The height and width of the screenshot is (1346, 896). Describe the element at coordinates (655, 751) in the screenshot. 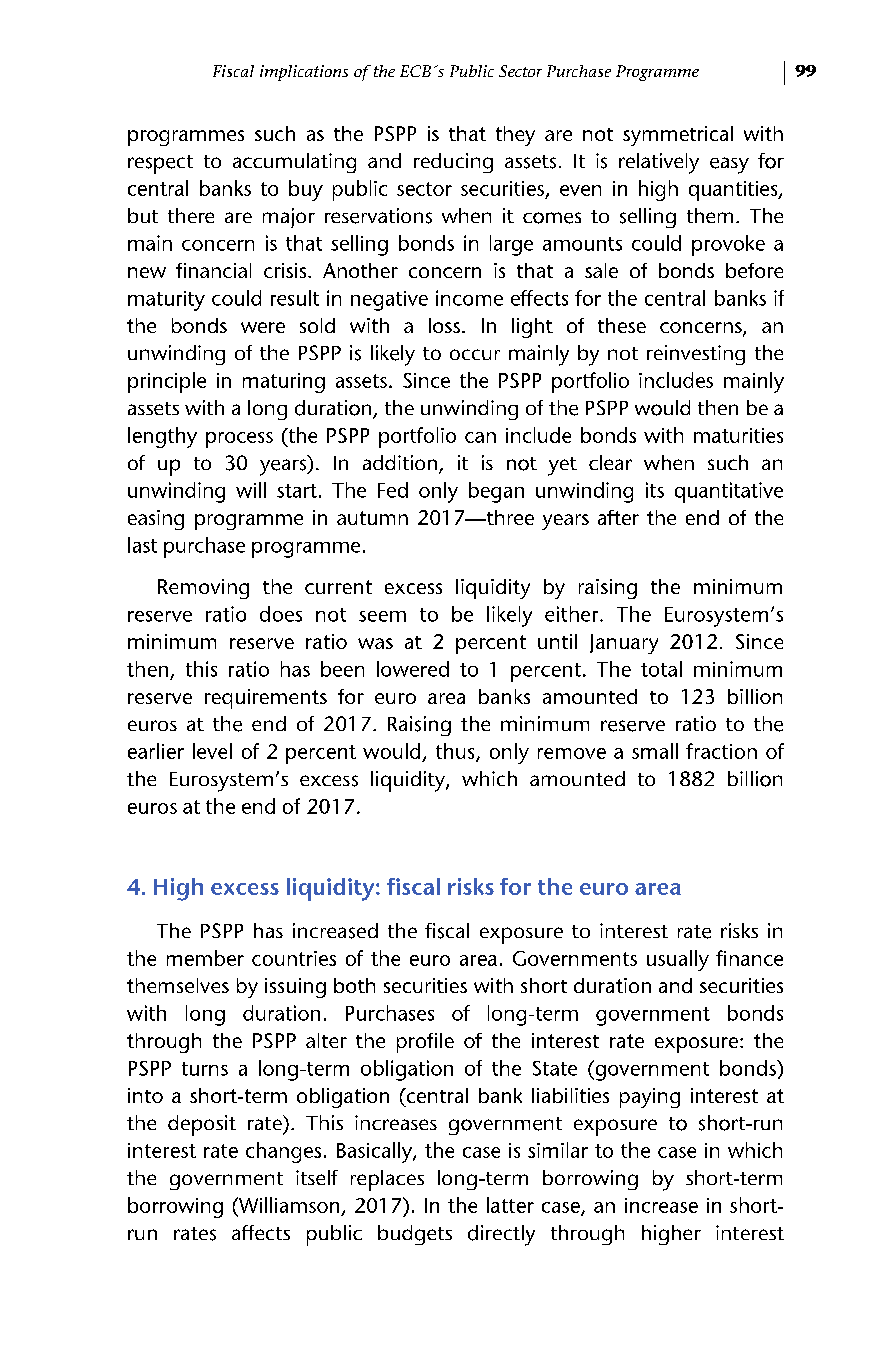

I see `small` at that location.
